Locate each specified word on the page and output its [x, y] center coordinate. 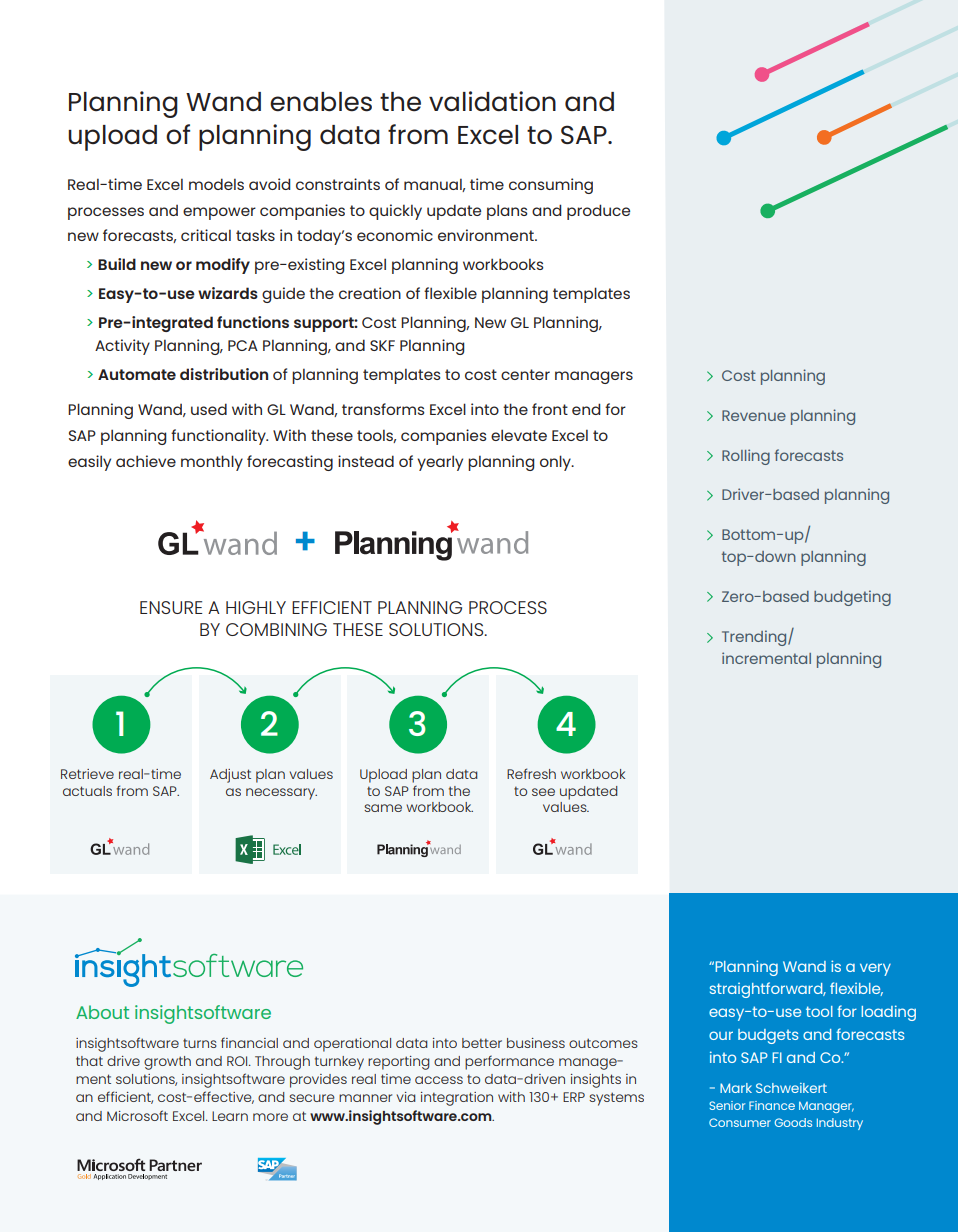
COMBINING [276, 629]
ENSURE [171, 607]
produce [598, 212]
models [216, 184]
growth [167, 1063]
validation [492, 101]
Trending [755, 638]
